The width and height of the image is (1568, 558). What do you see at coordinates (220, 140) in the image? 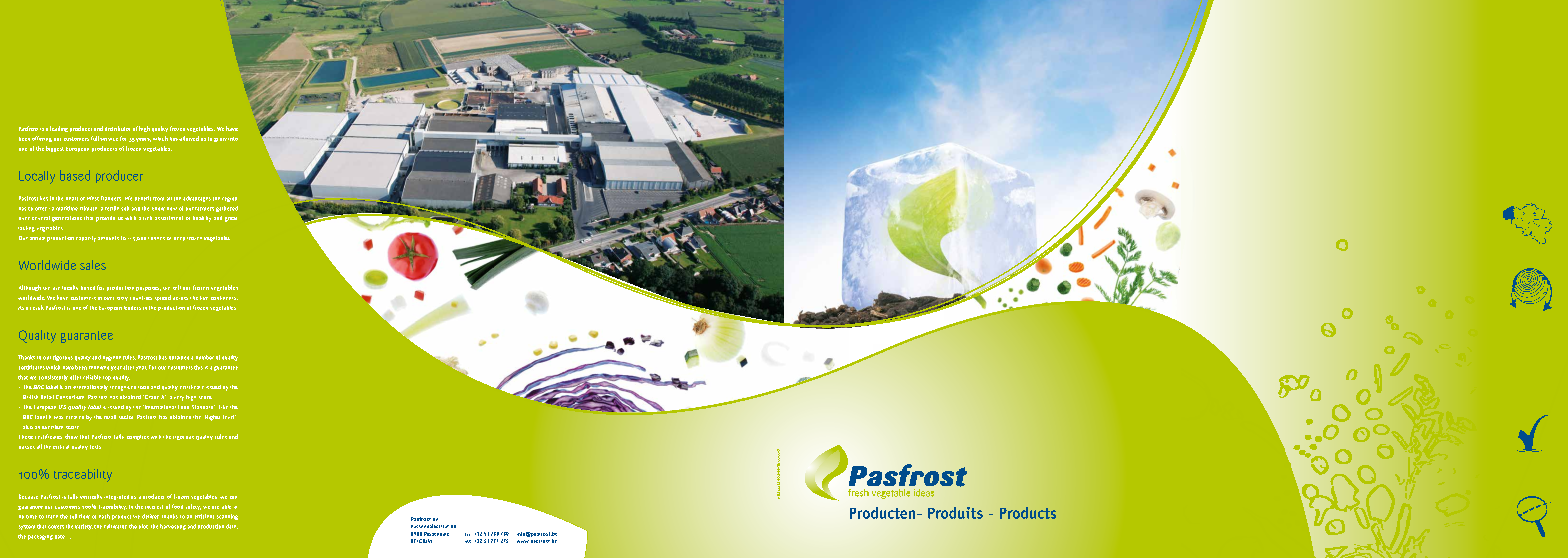
I see `grow` at bounding box center [220, 140].
